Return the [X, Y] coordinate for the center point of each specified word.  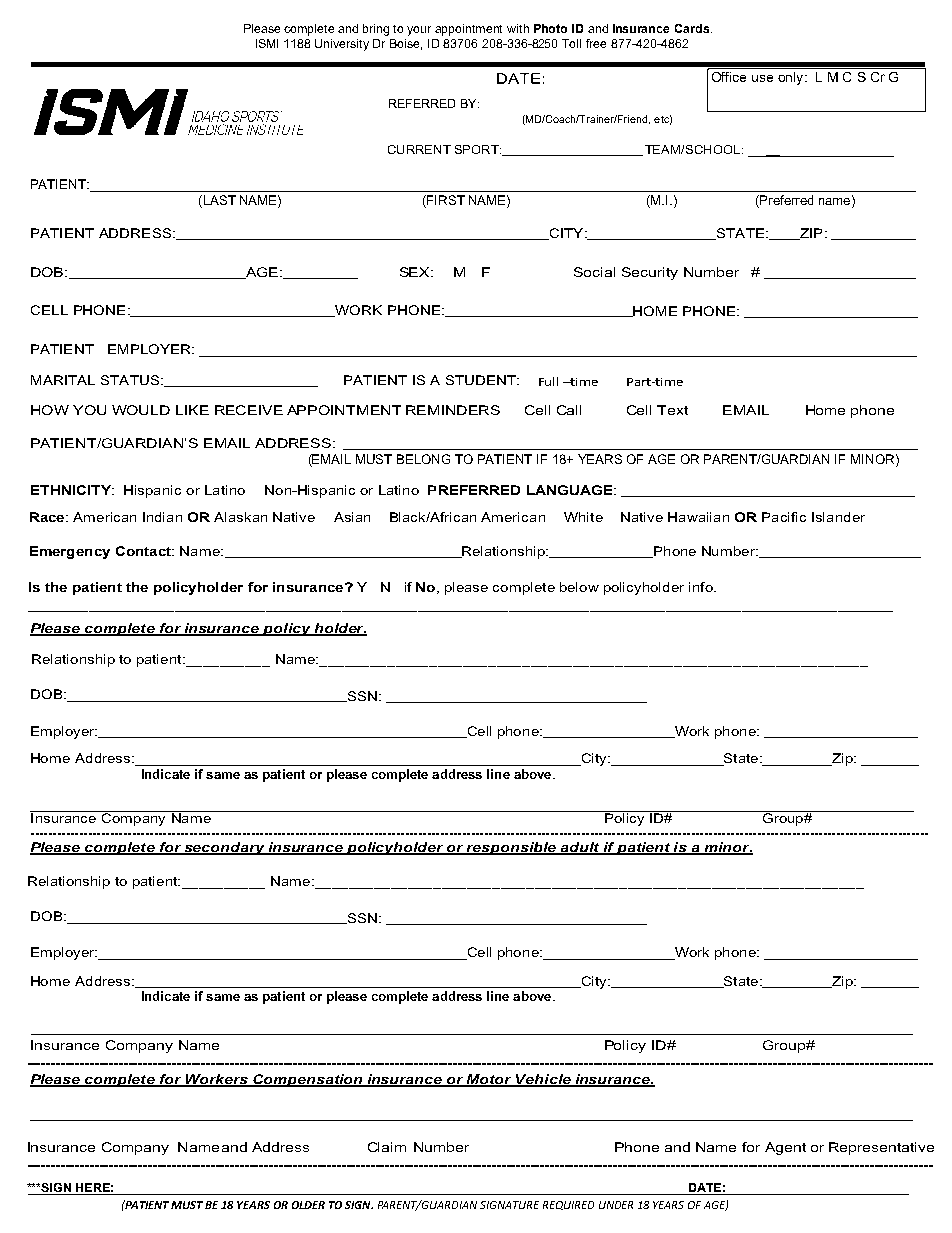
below [579, 587]
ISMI [267, 43]
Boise [406, 44]
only [792, 78]
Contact [144, 551]
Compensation [308, 1080]
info [702, 587]
